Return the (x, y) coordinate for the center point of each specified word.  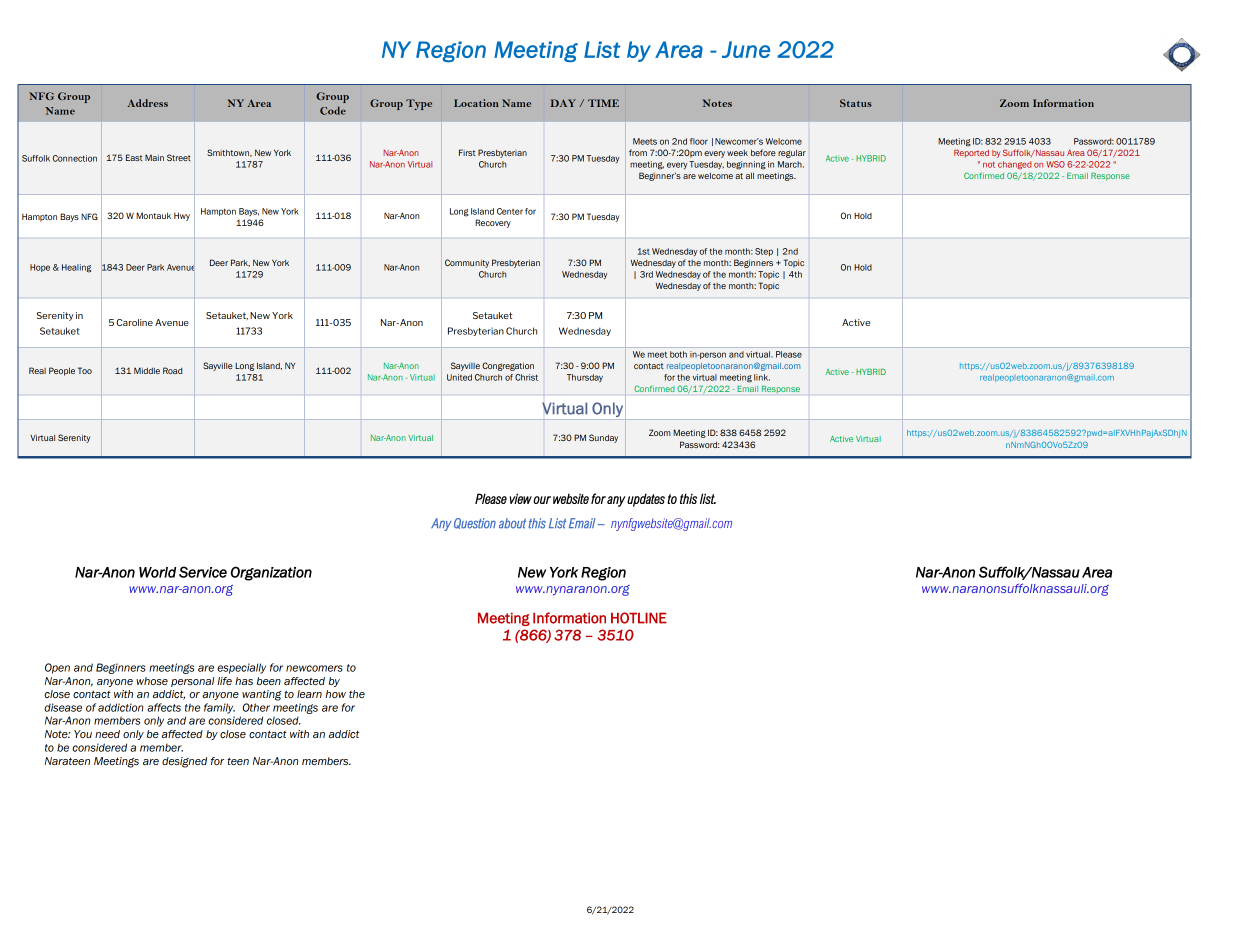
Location (476, 103)
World (157, 572)
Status (856, 103)
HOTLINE (639, 618)
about (512, 523)
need (107, 734)
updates (646, 500)
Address (147, 103)
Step (764, 252)
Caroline (134, 322)
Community (467, 263)
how (335, 694)
